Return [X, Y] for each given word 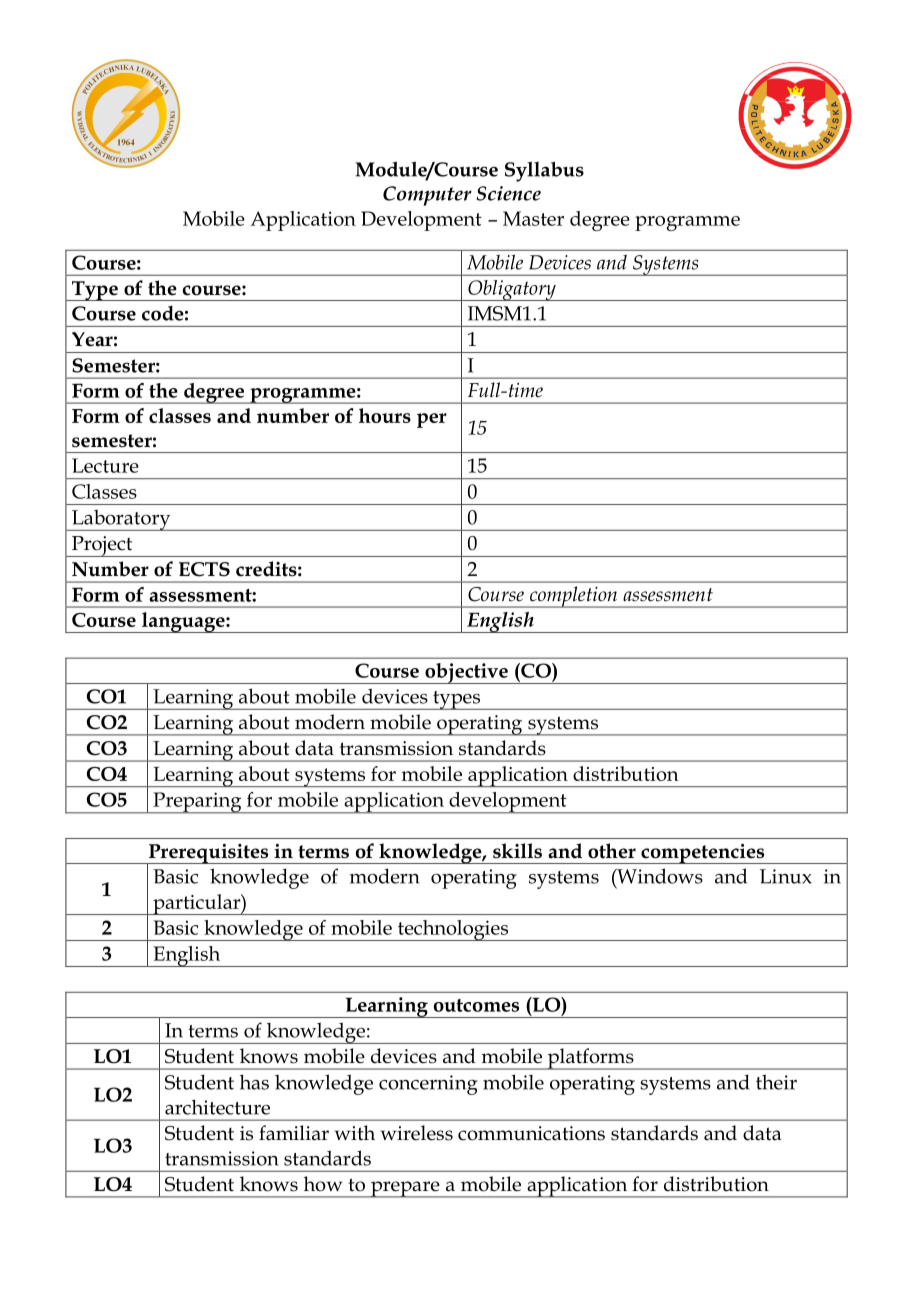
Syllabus [544, 171]
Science [508, 193]
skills [517, 851]
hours [385, 415]
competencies [703, 854]
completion [574, 597]
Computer [427, 196]
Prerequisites [209, 855]
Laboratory [121, 520]
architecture [217, 1107]
